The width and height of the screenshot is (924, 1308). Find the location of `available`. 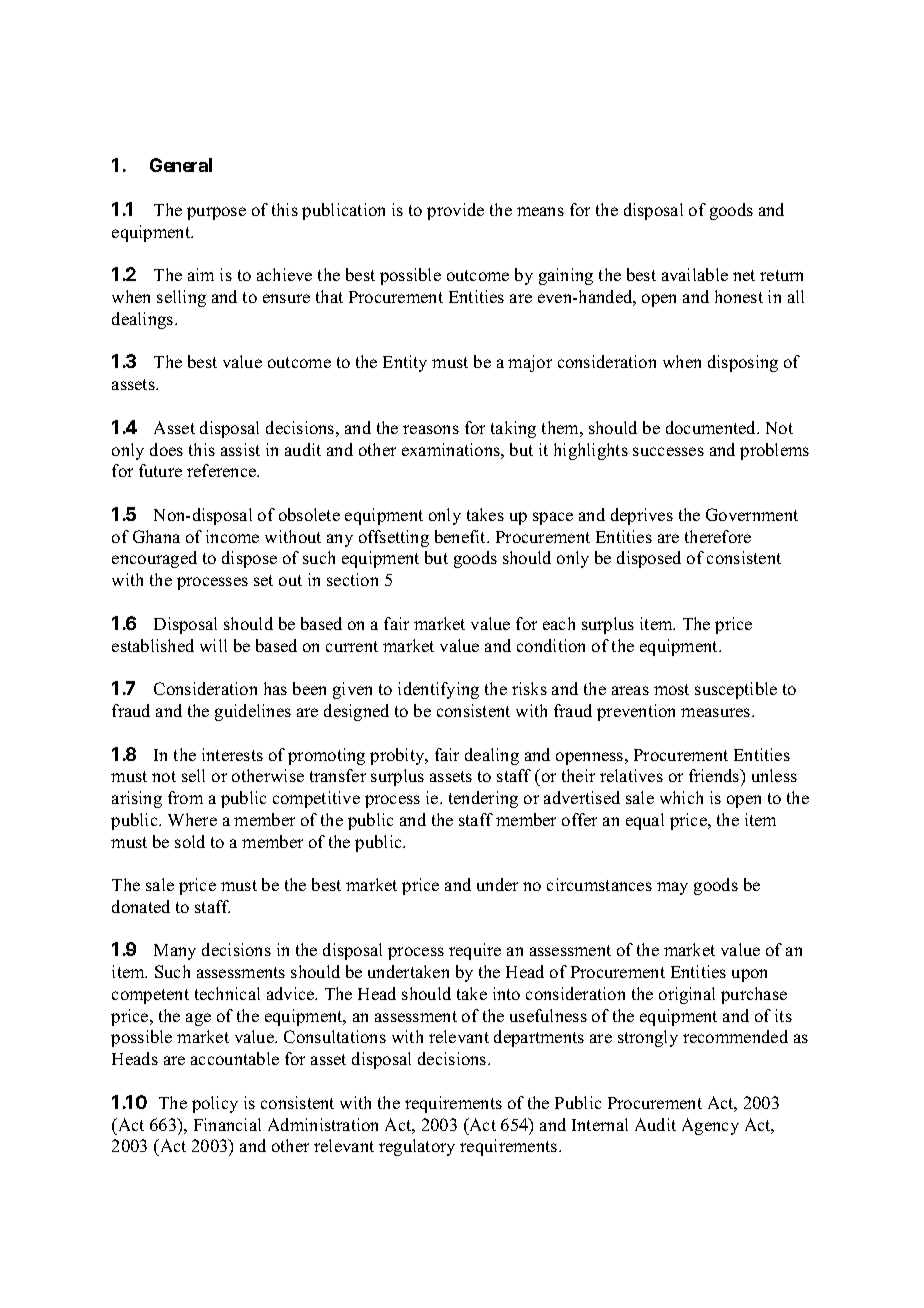

available is located at coordinates (695, 274).
